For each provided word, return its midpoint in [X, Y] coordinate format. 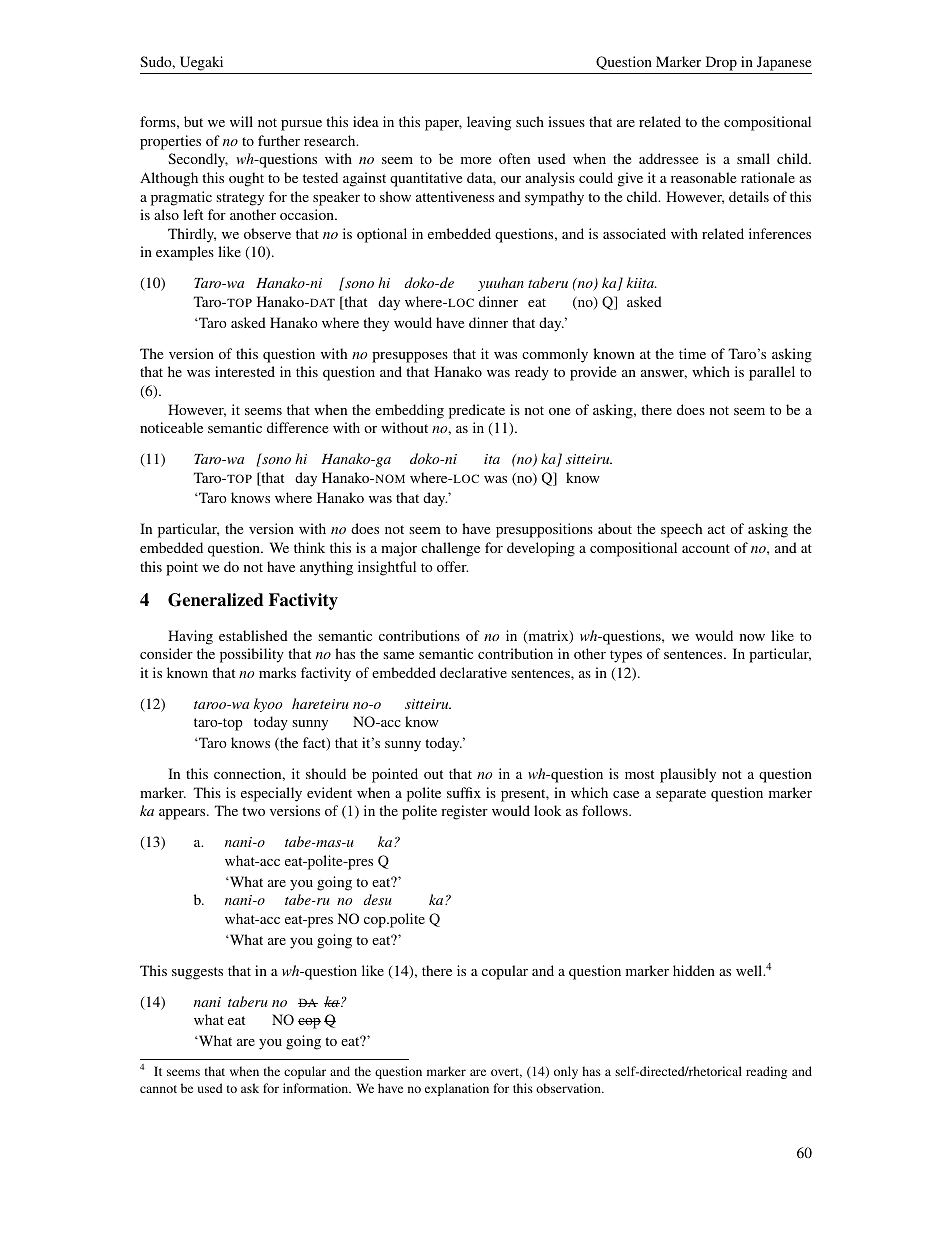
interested [245, 371]
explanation [457, 1089]
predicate [477, 411]
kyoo [268, 705]
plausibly [688, 775]
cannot [158, 1089]
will [241, 121]
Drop [721, 65]
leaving [489, 123]
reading [766, 1072]
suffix [464, 792]
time [692, 353]
